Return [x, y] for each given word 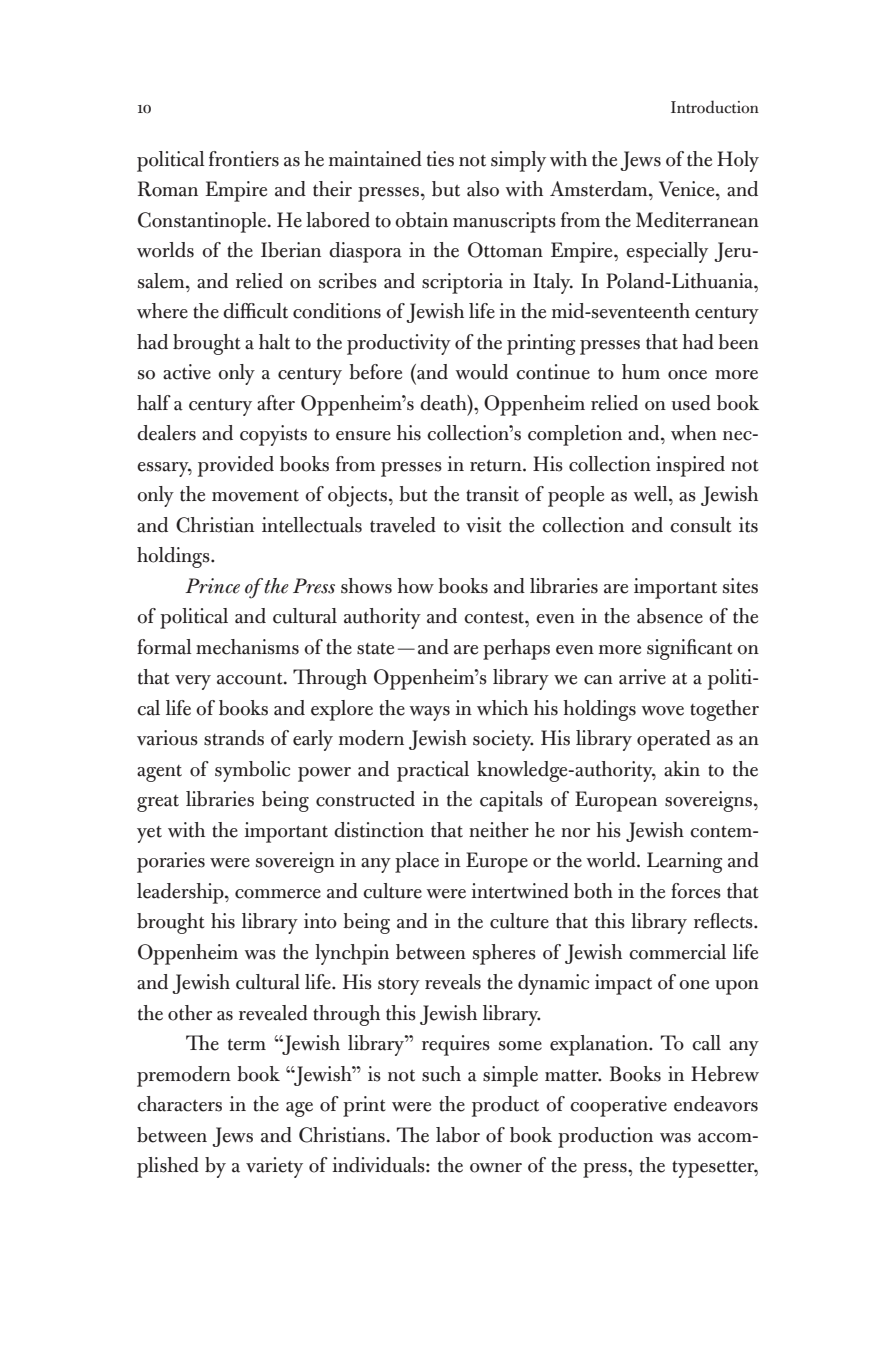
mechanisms [247, 647]
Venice [688, 189]
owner [496, 1168]
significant [690, 649]
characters [179, 1104]
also [483, 189]
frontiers [244, 159]
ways [429, 713]
